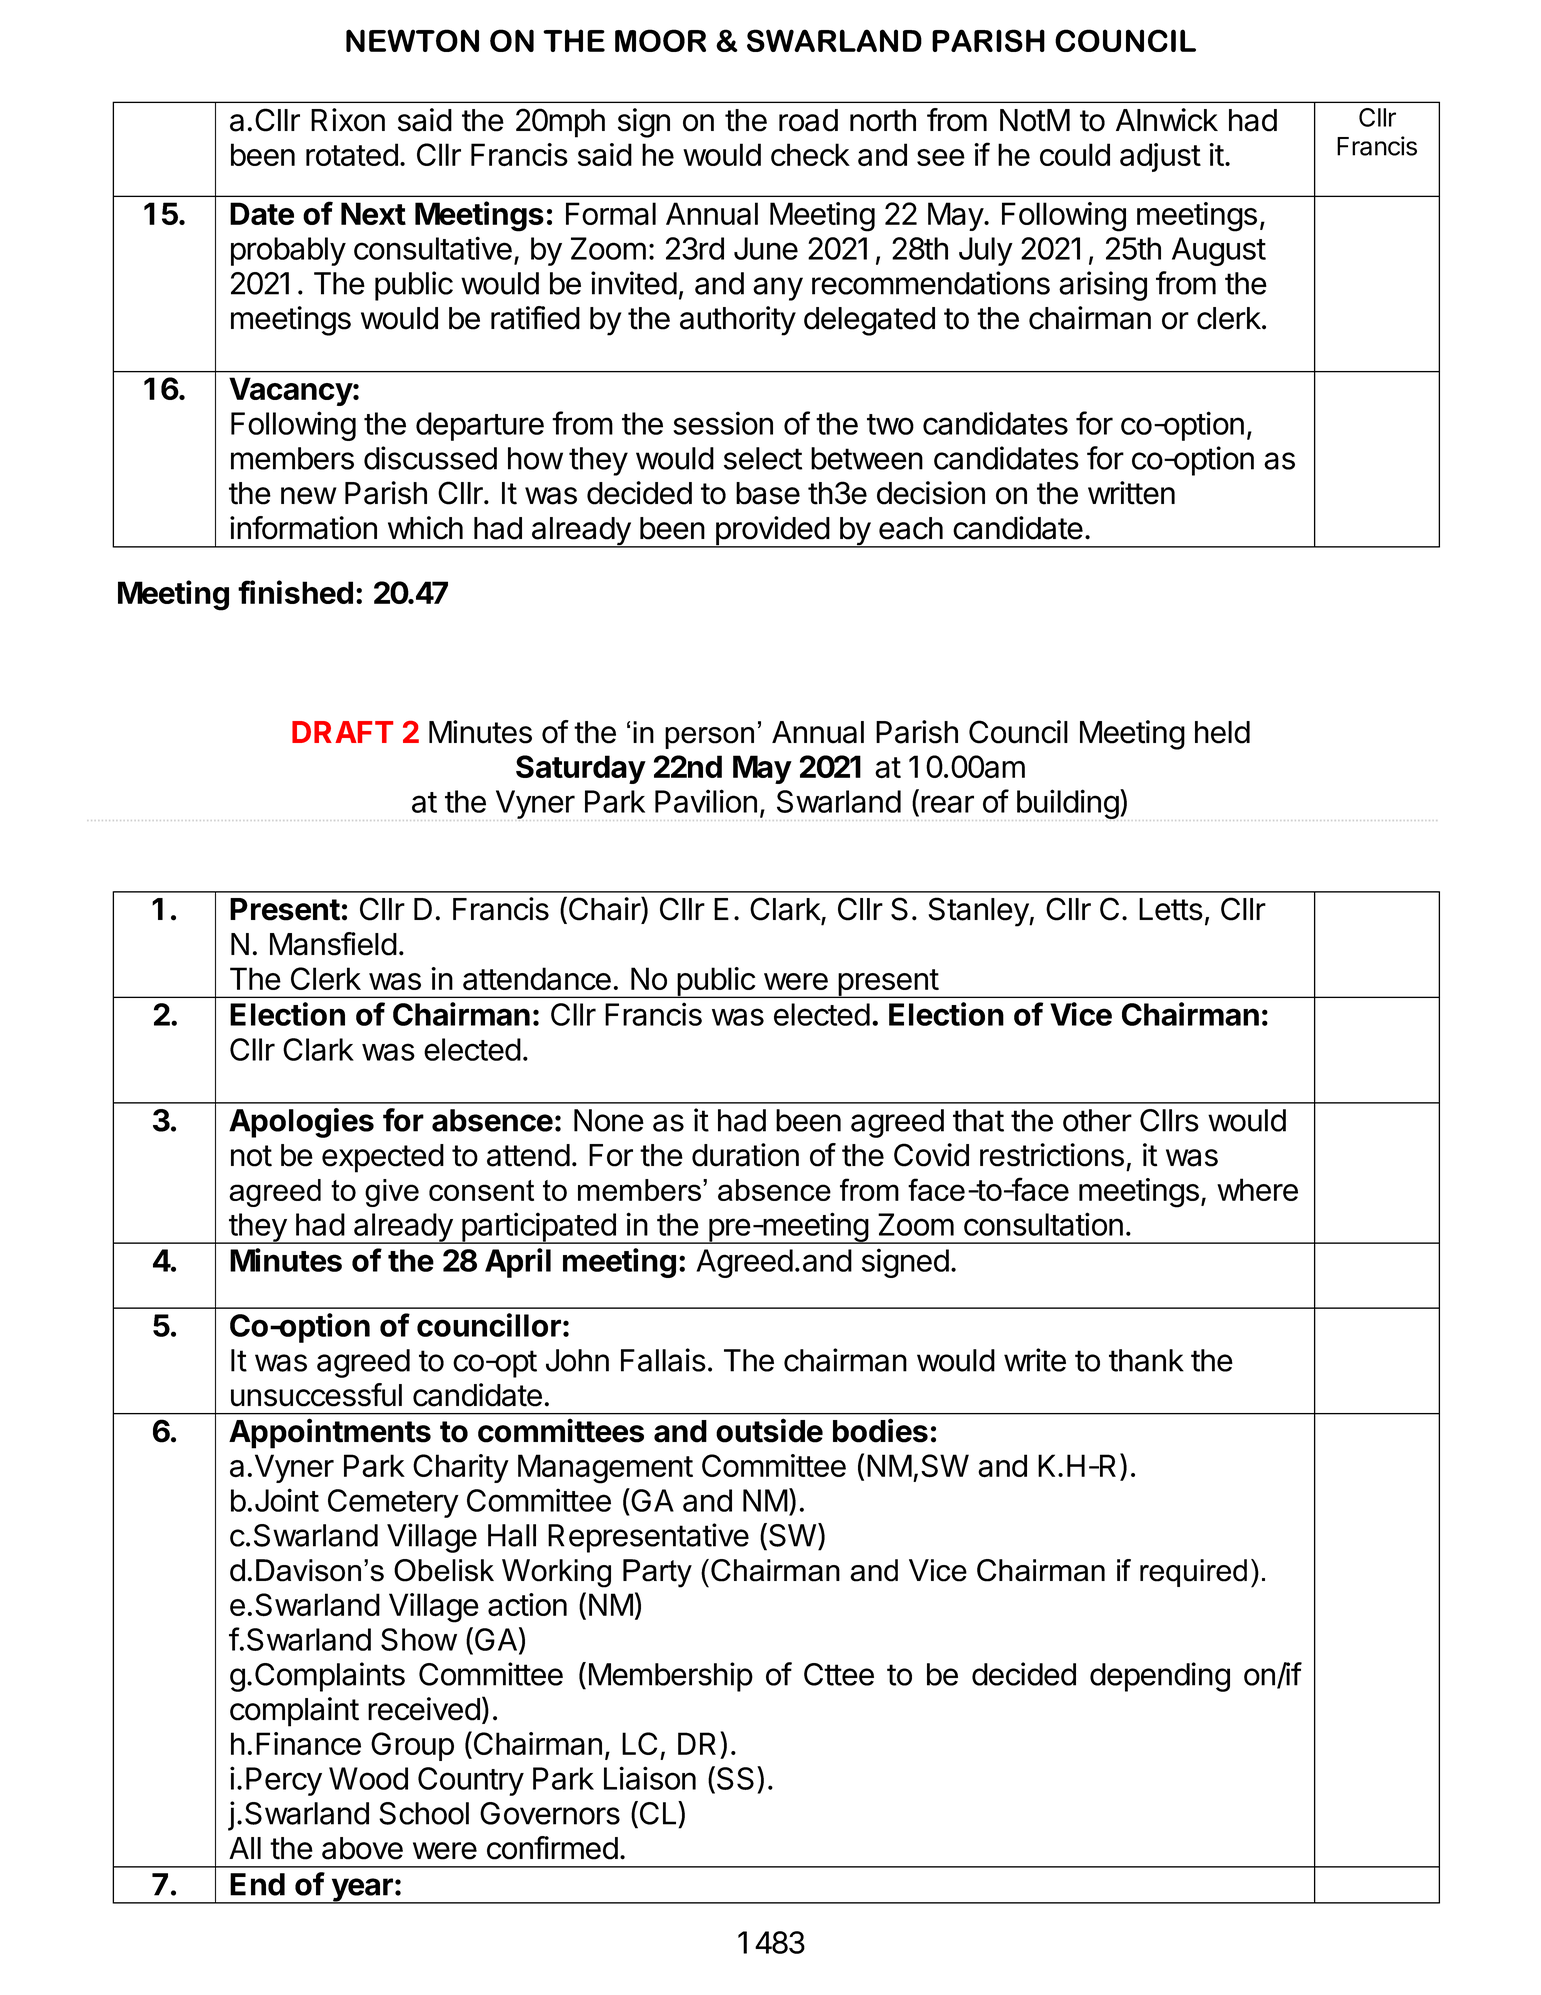 This screenshot has width=1541, height=1995. Describe the element at coordinates (412, 40) in the screenshot. I see `NEWTON` at that location.
